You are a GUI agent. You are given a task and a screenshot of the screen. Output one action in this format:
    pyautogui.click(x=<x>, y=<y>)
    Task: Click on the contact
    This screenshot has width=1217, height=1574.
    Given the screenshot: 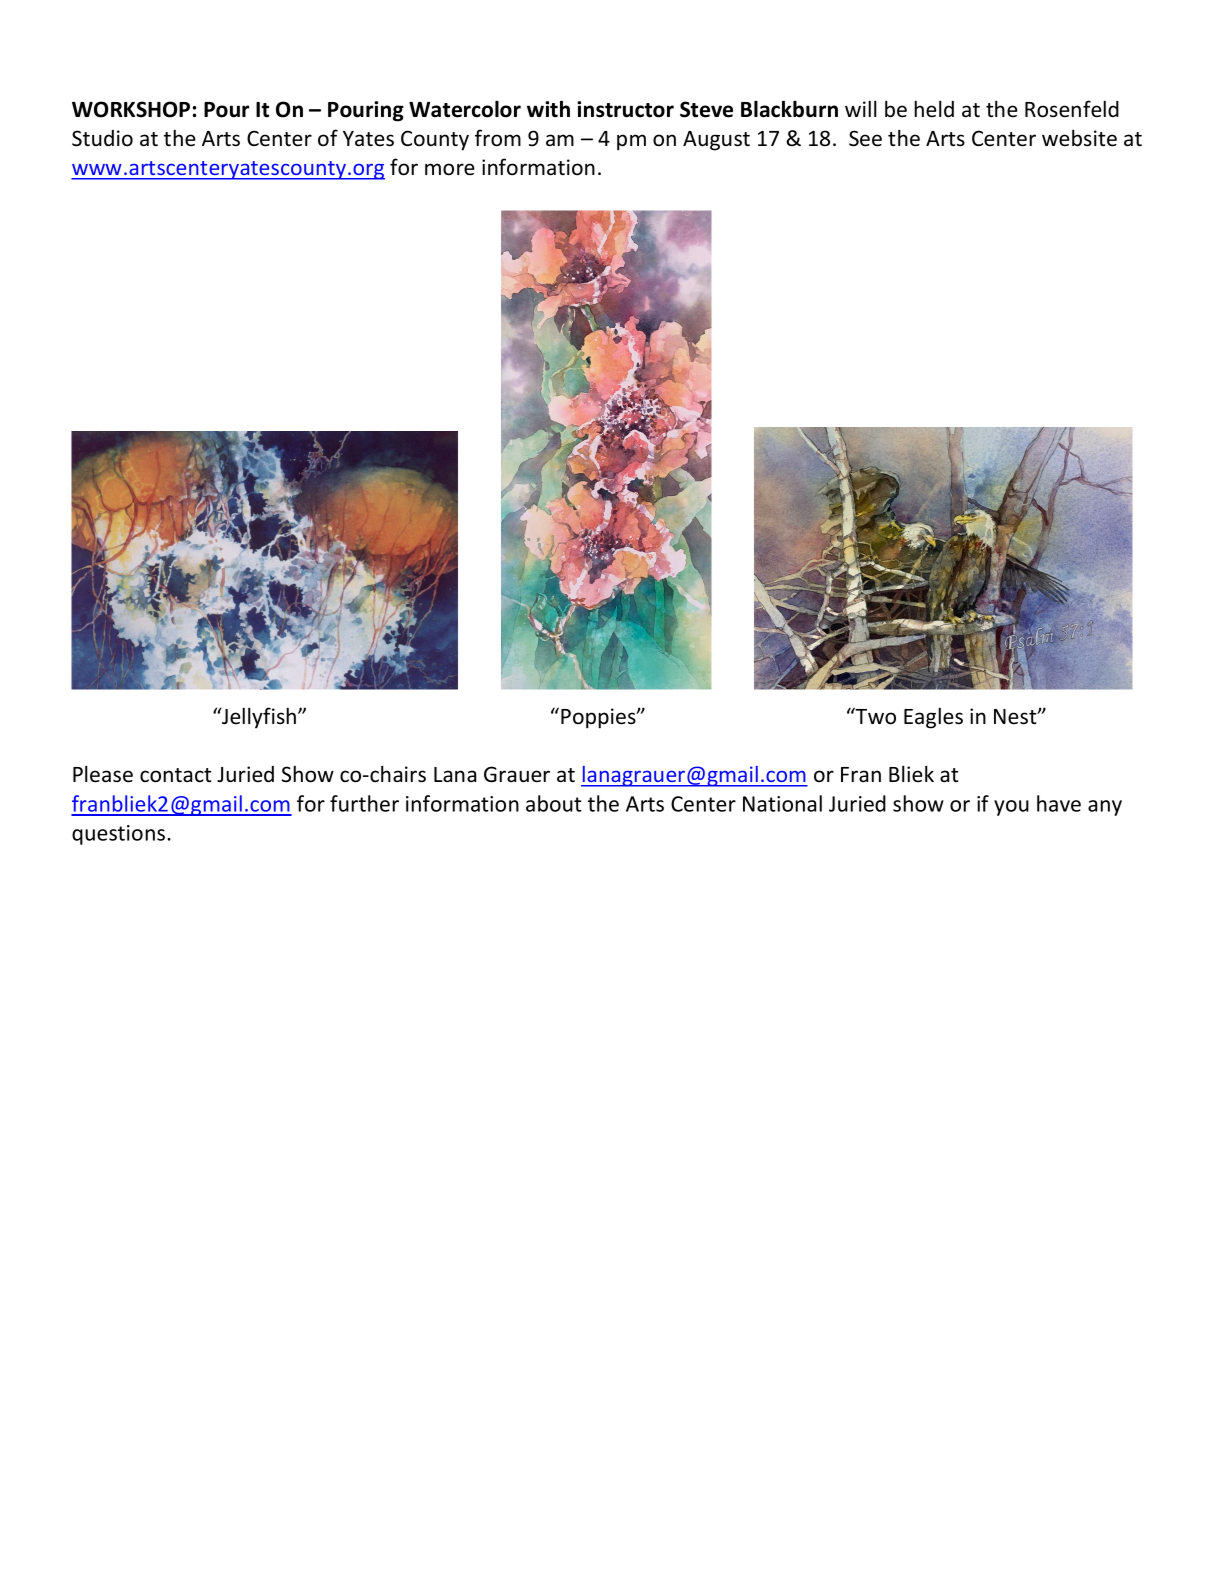 What is the action you would take?
    pyautogui.click(x=176, y=775)
